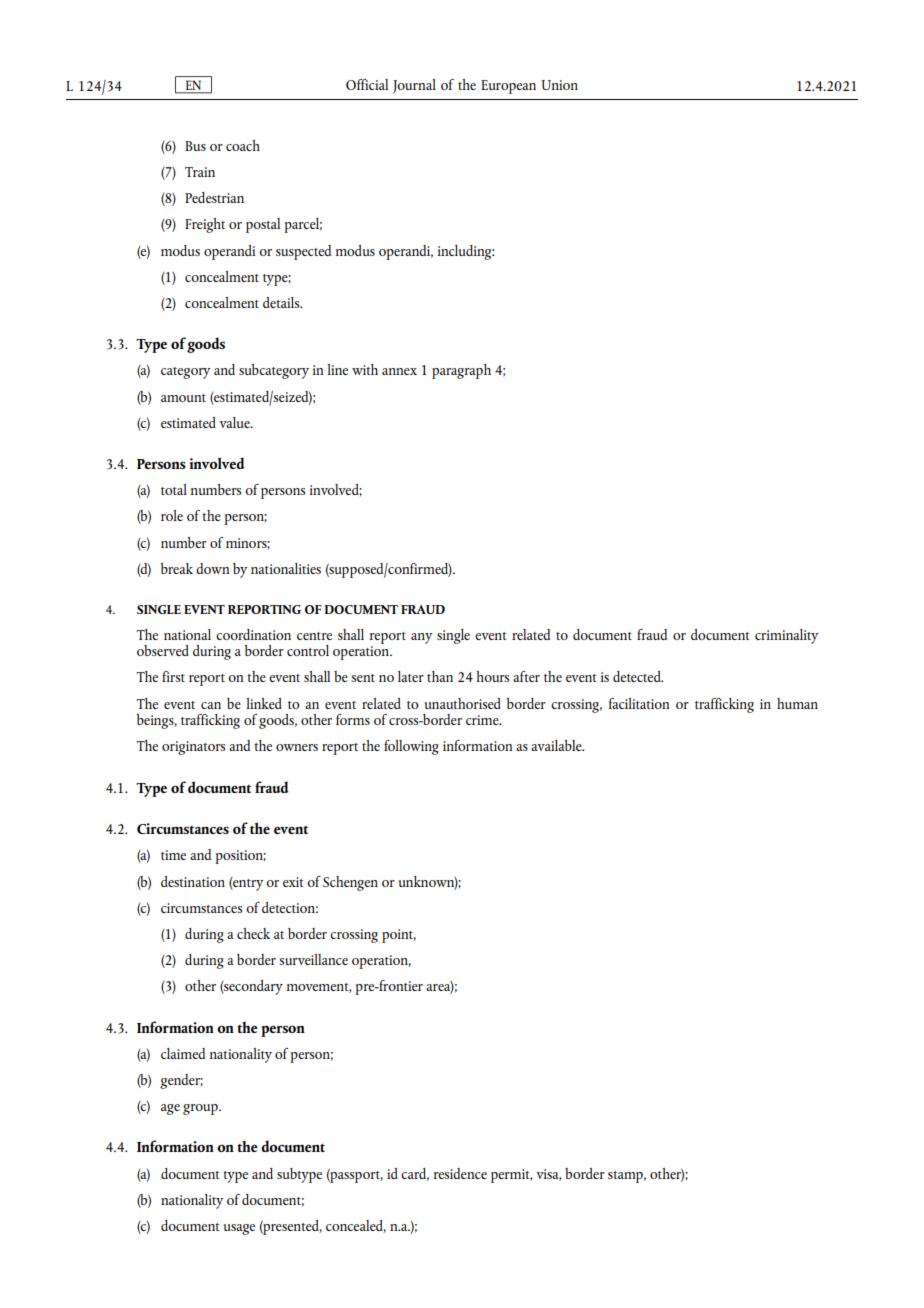 The height and width of the document is (1308, 924). Describe the element at coordinates (786, 636) in the document. I see `criminality` at that location.
